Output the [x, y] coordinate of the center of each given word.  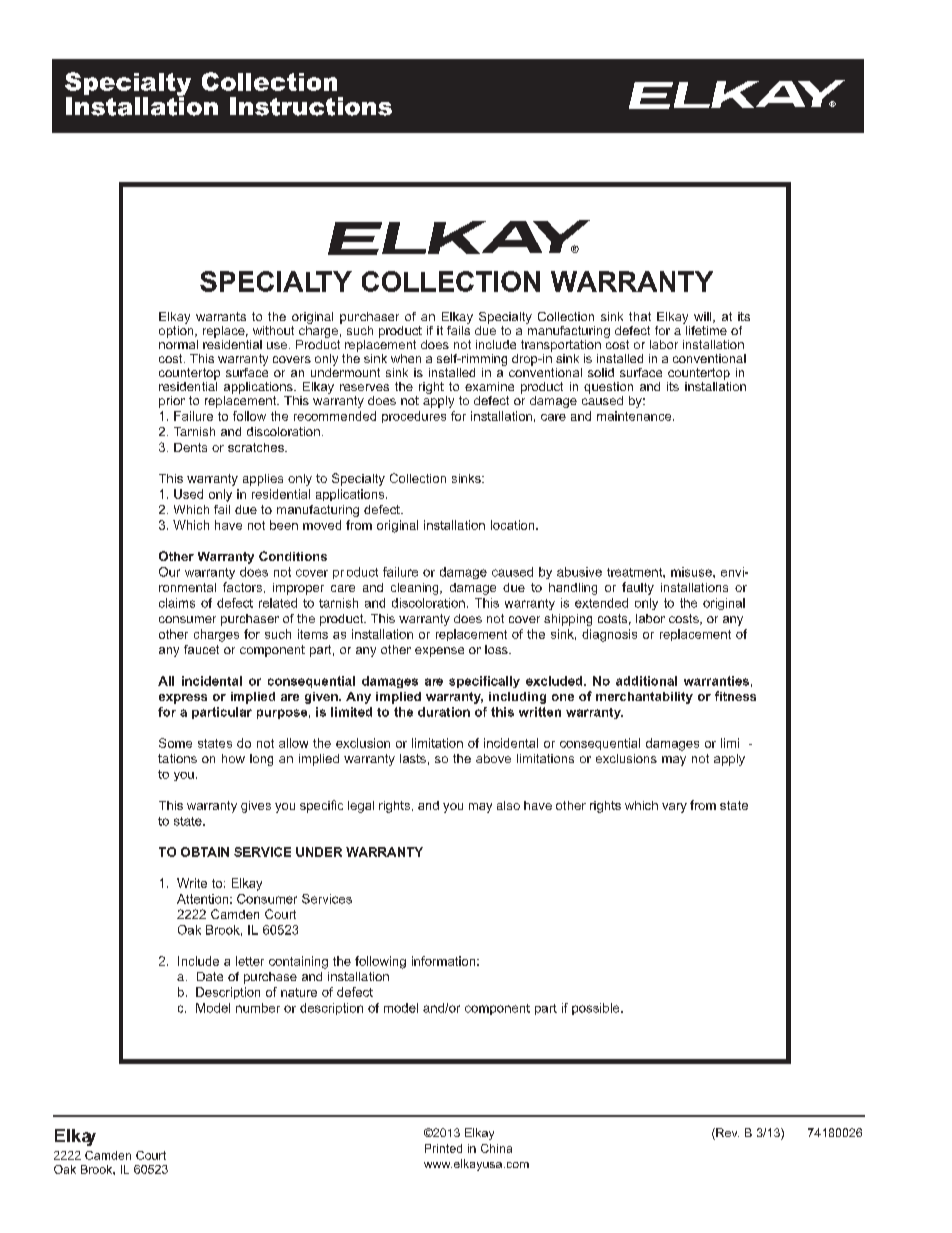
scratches [257, 447]
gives [256, 807]
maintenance [635, 416]
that [640, 316]
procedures [414, 417]
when [406, 358]
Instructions [311, 106]
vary [674, 808]
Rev [726, 1134]
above [493, 758]
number [258, 1008]
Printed [443, 1148]
